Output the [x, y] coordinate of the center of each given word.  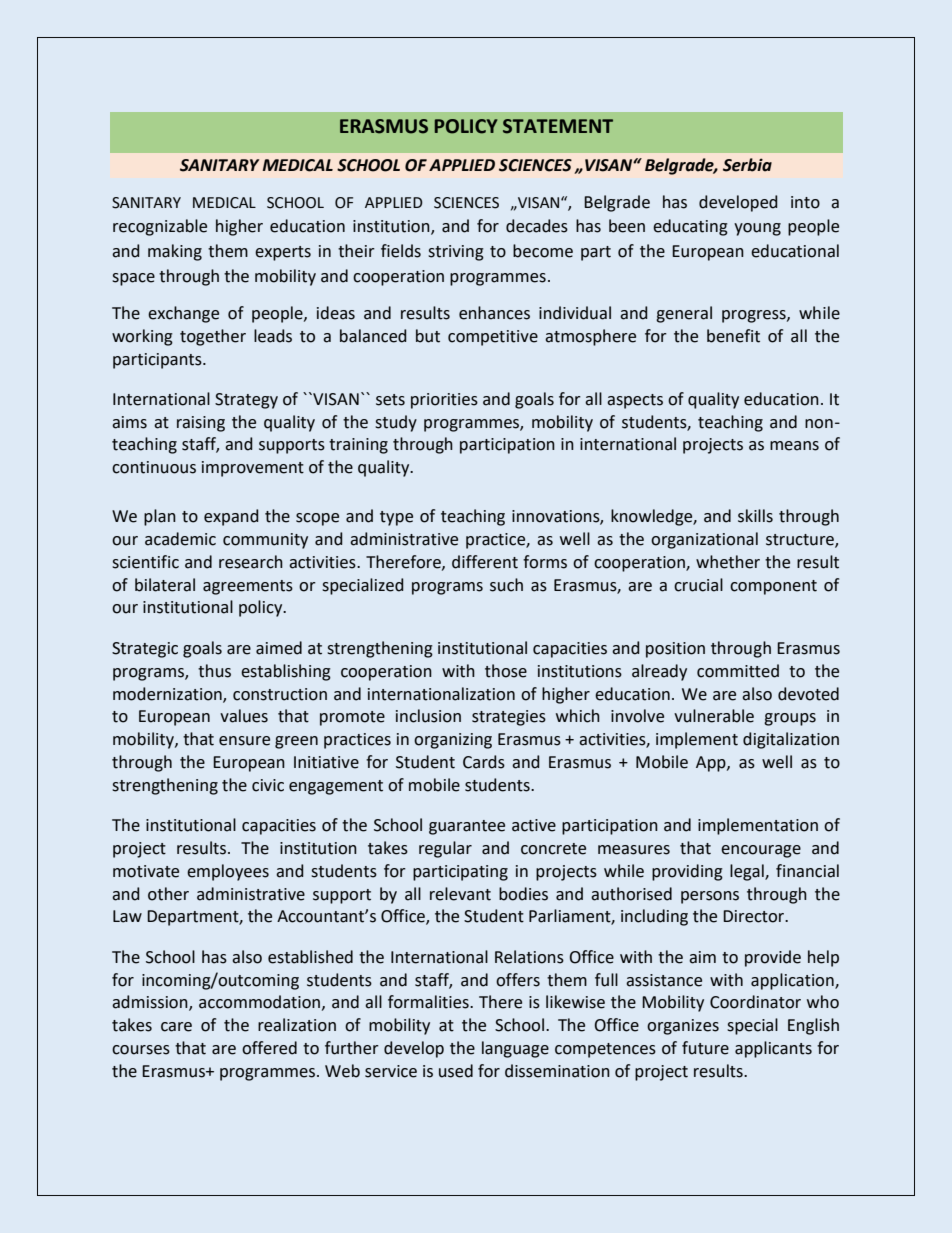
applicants [773, 1049]
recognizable [160, 227]
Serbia [747, 165]
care [176, 1027]
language [515, 1049]
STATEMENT [558, 126]
